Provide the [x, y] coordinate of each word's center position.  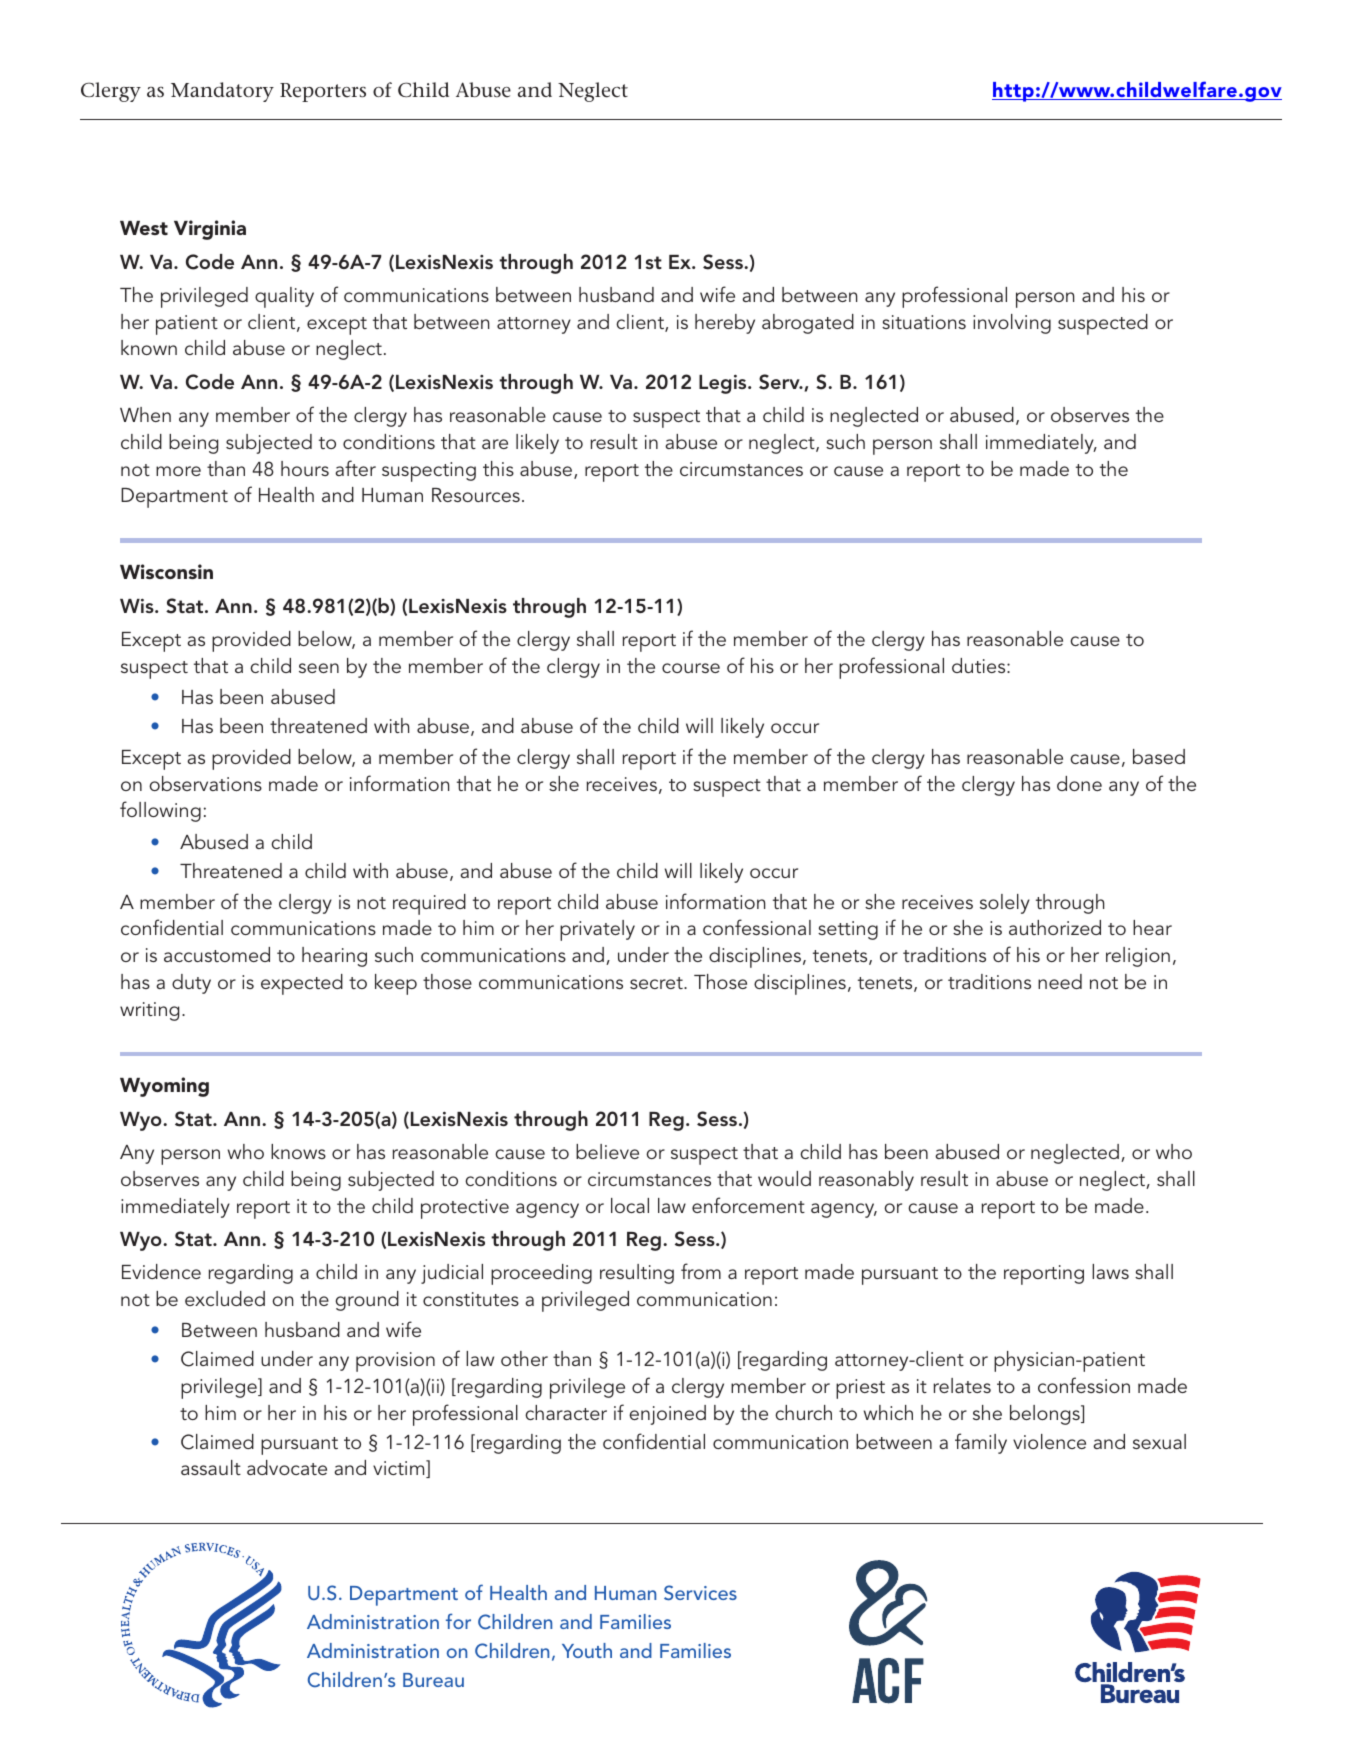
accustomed [217, 954]
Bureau [433, 1680]
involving [1012, 324]
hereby [725, 324]
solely [1005, 904]
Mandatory [222, 92]
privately [597, 930]
